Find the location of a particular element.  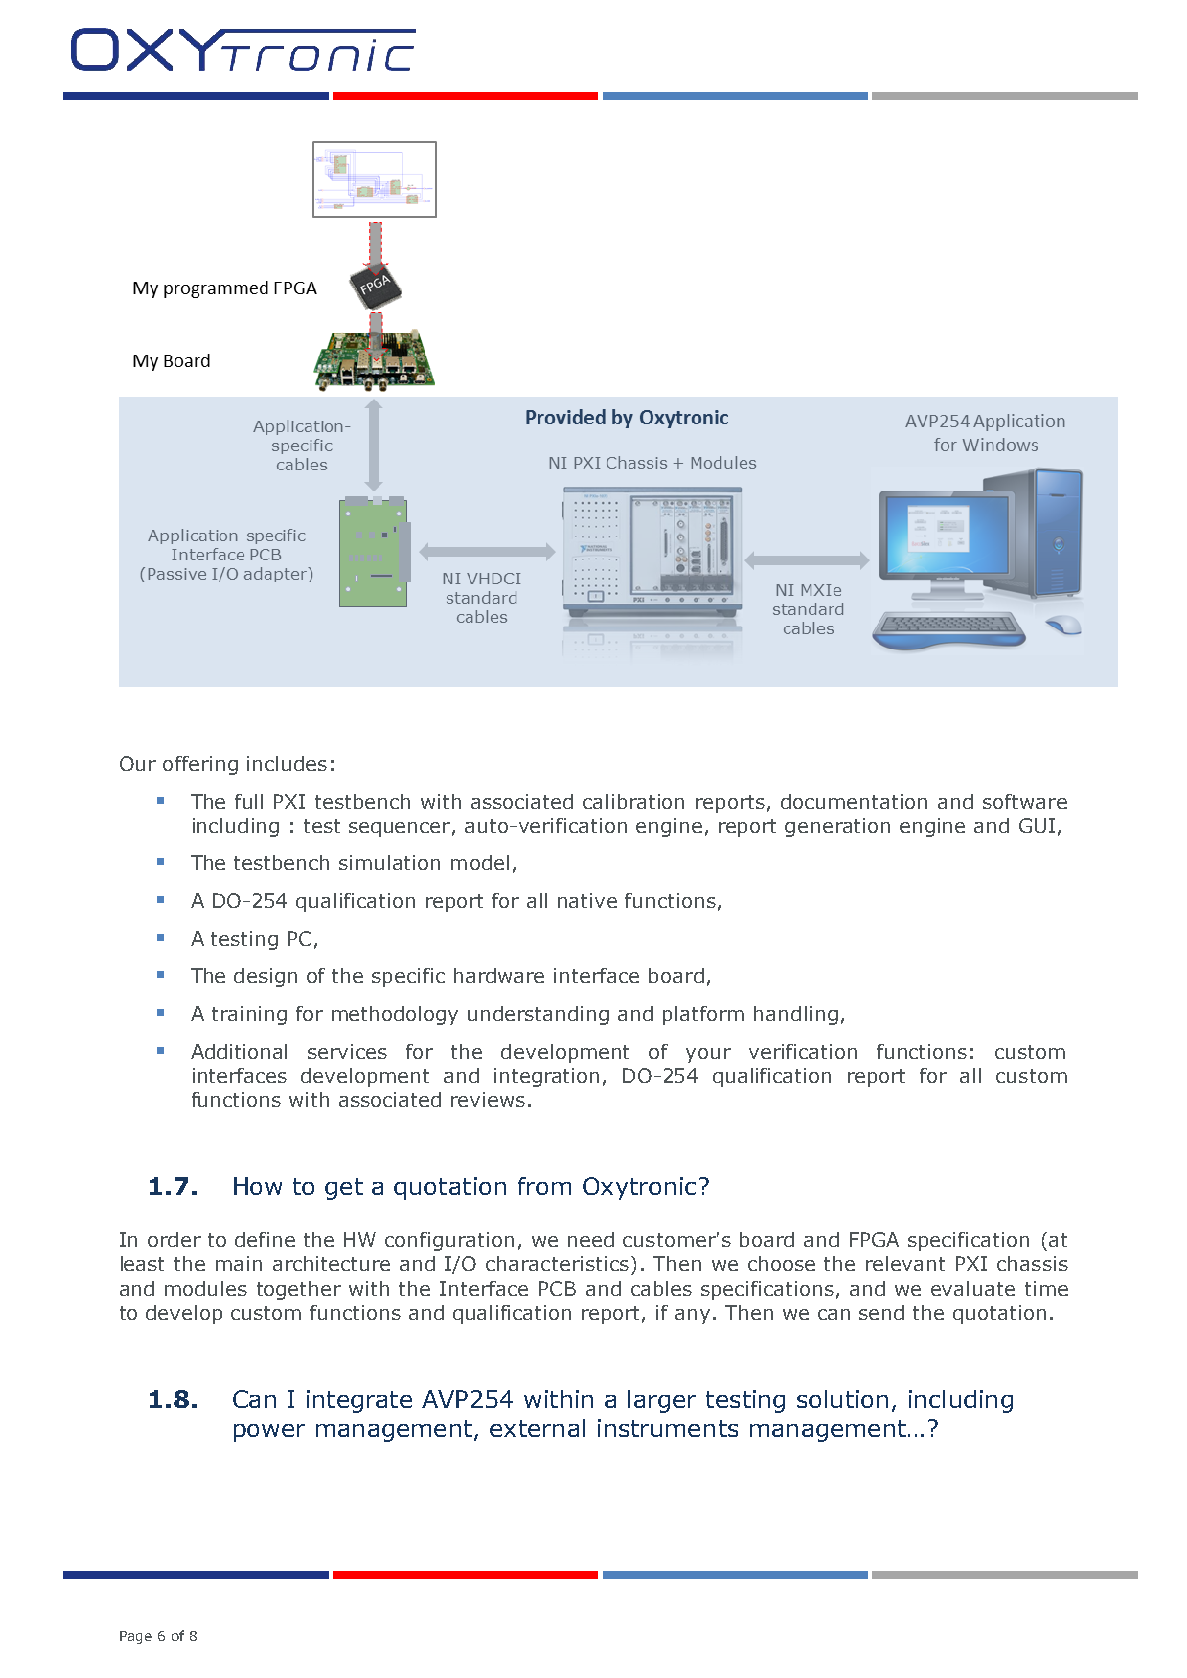

handling is located at coordinates (796, 1015).
